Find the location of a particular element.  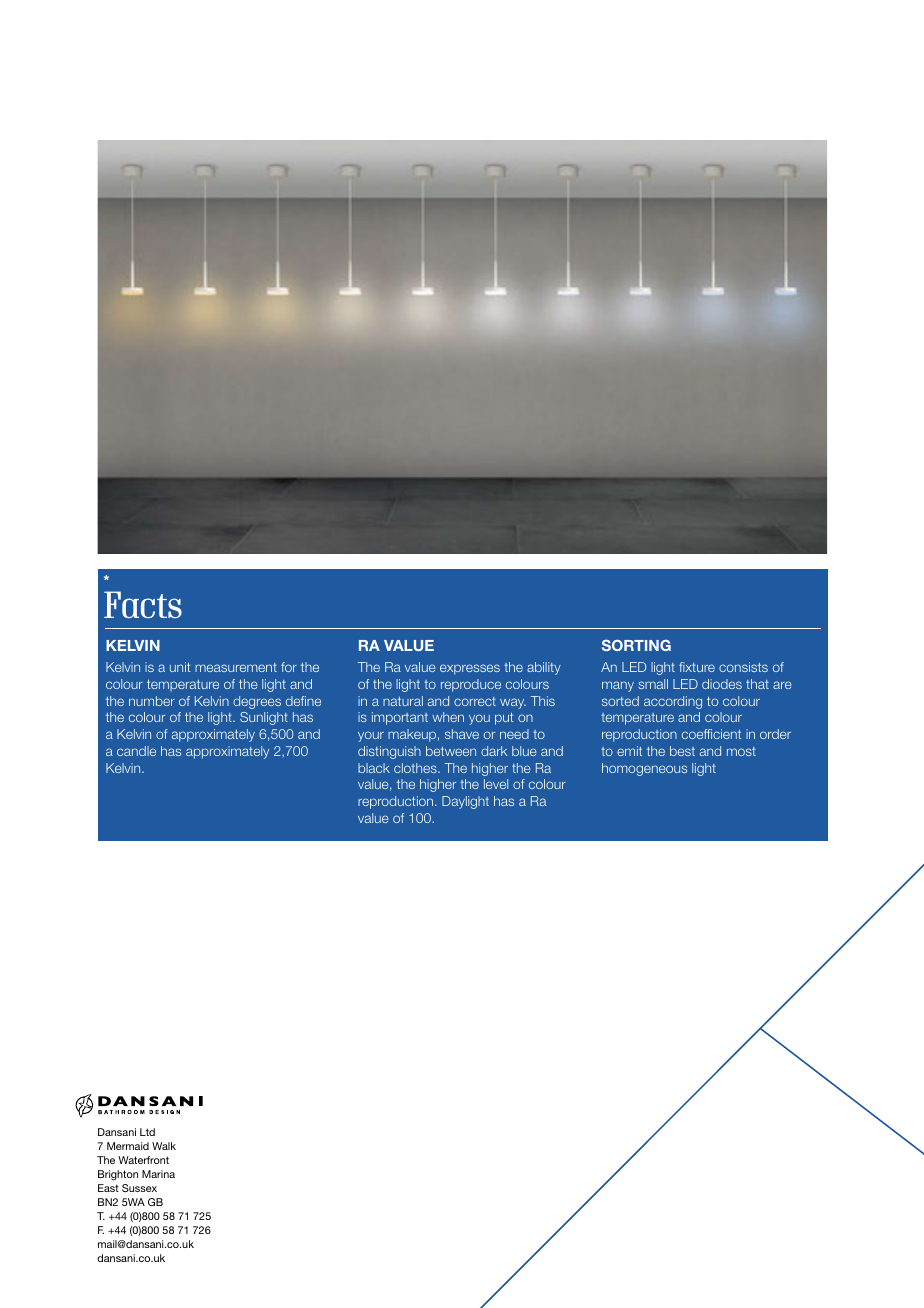

best is located at coordinates (682, 751).
